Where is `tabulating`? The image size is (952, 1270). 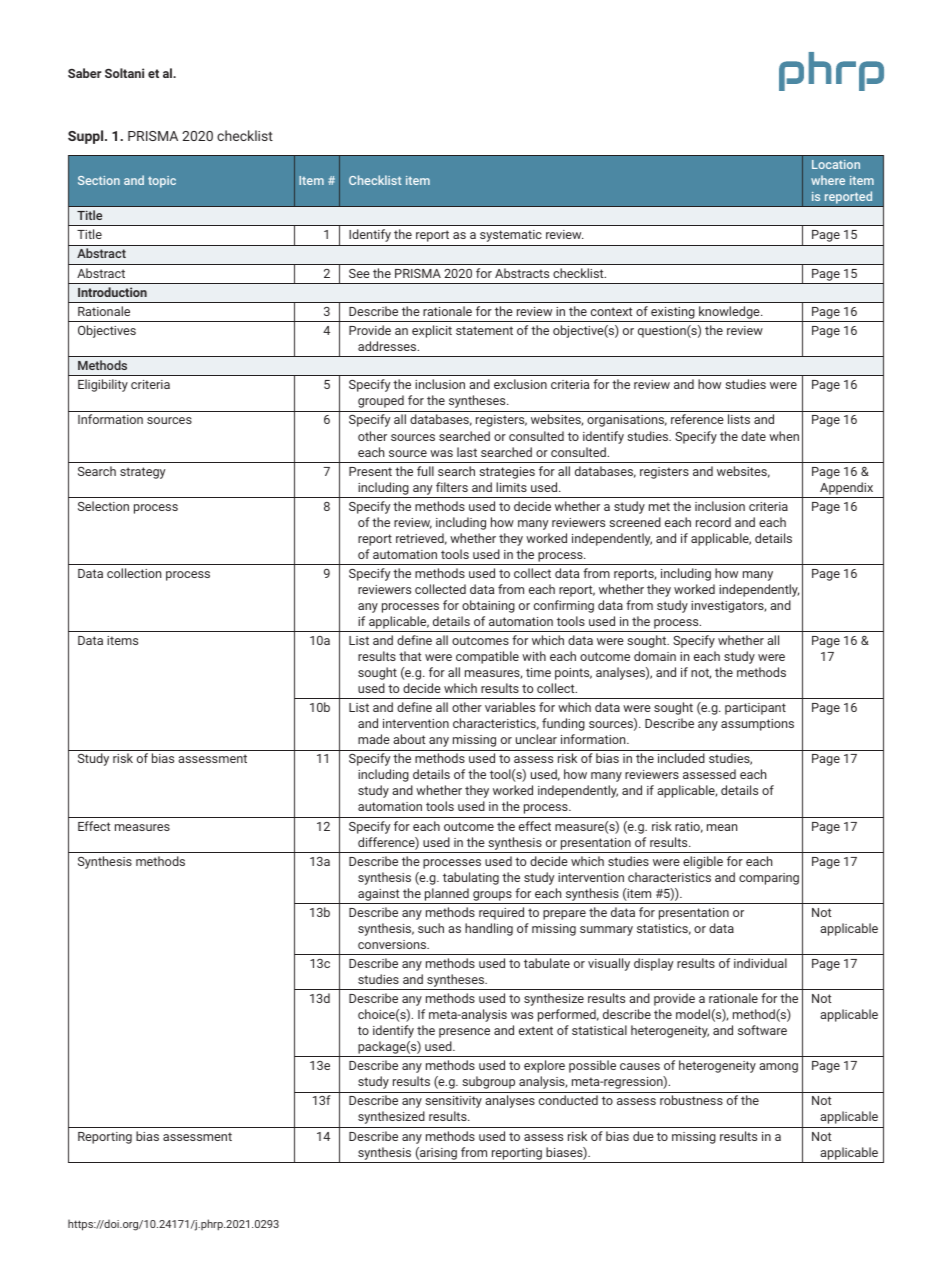
tabulating is located at coordinates (471, 878).
